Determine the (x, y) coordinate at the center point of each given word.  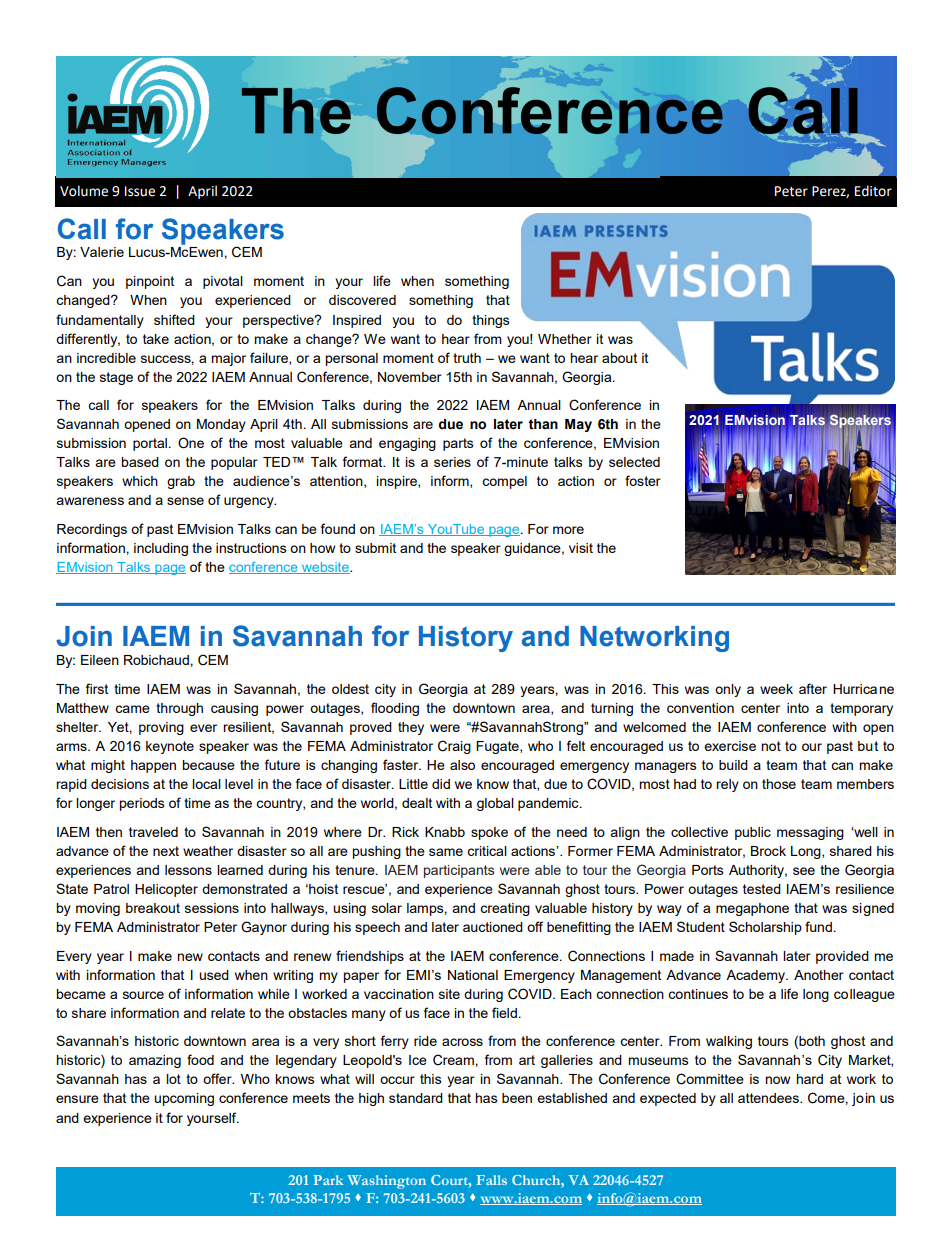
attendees (769, 1098)
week (776, 689)
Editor (873, 191)
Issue (140, 191)
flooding (395, 709)
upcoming (184, 1099)
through (179, 709)
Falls (491, 1180)
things (491, 321)
